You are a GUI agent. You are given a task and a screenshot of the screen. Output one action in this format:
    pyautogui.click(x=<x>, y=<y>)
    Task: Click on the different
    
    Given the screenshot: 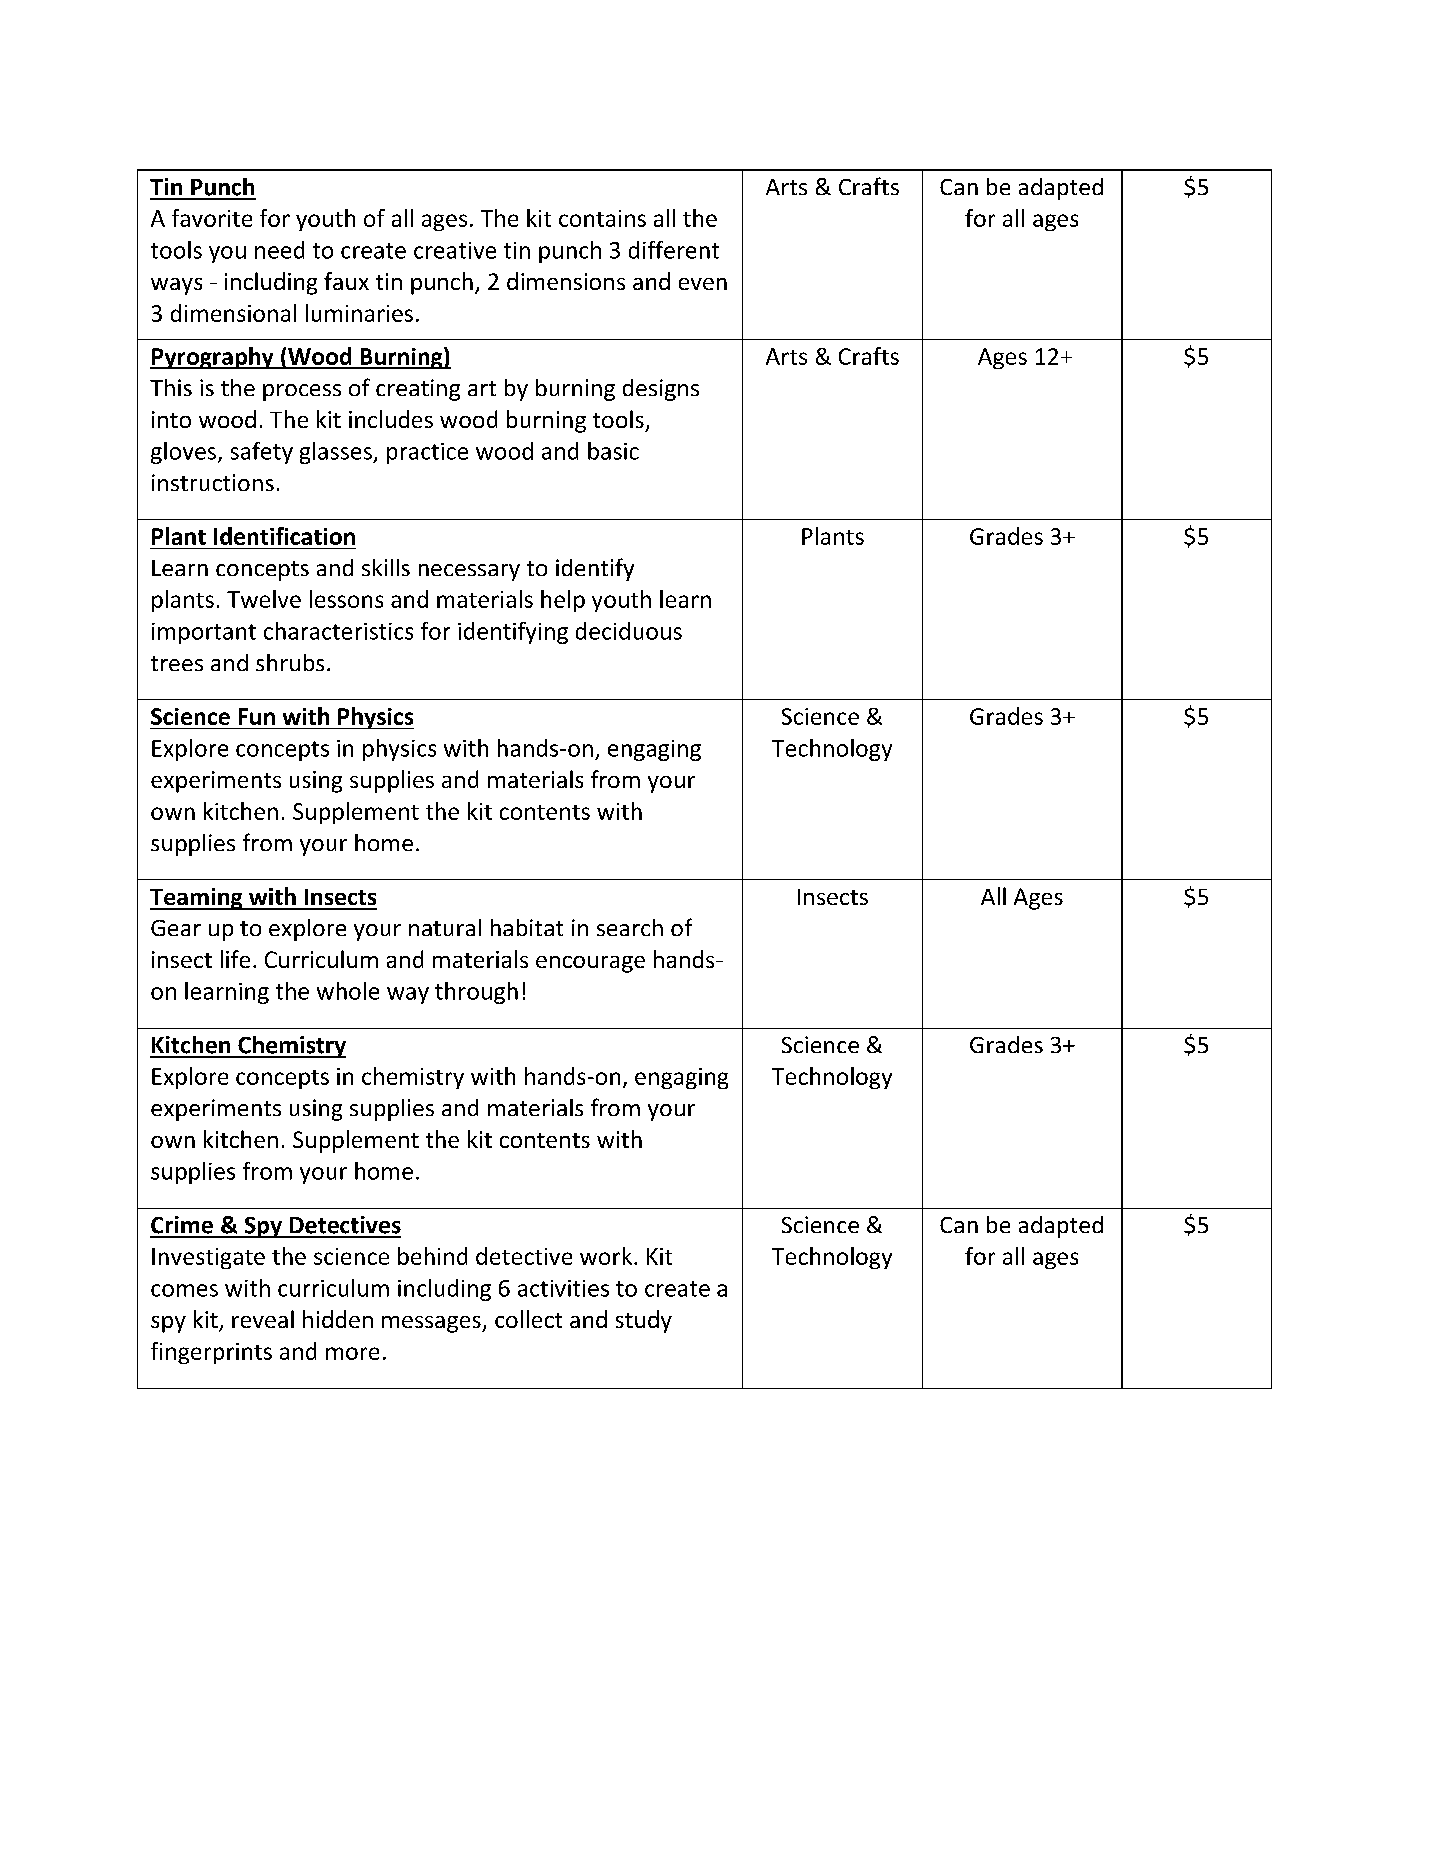 What is the action you would take?
    pyautogui.click(x=674, y=250)
